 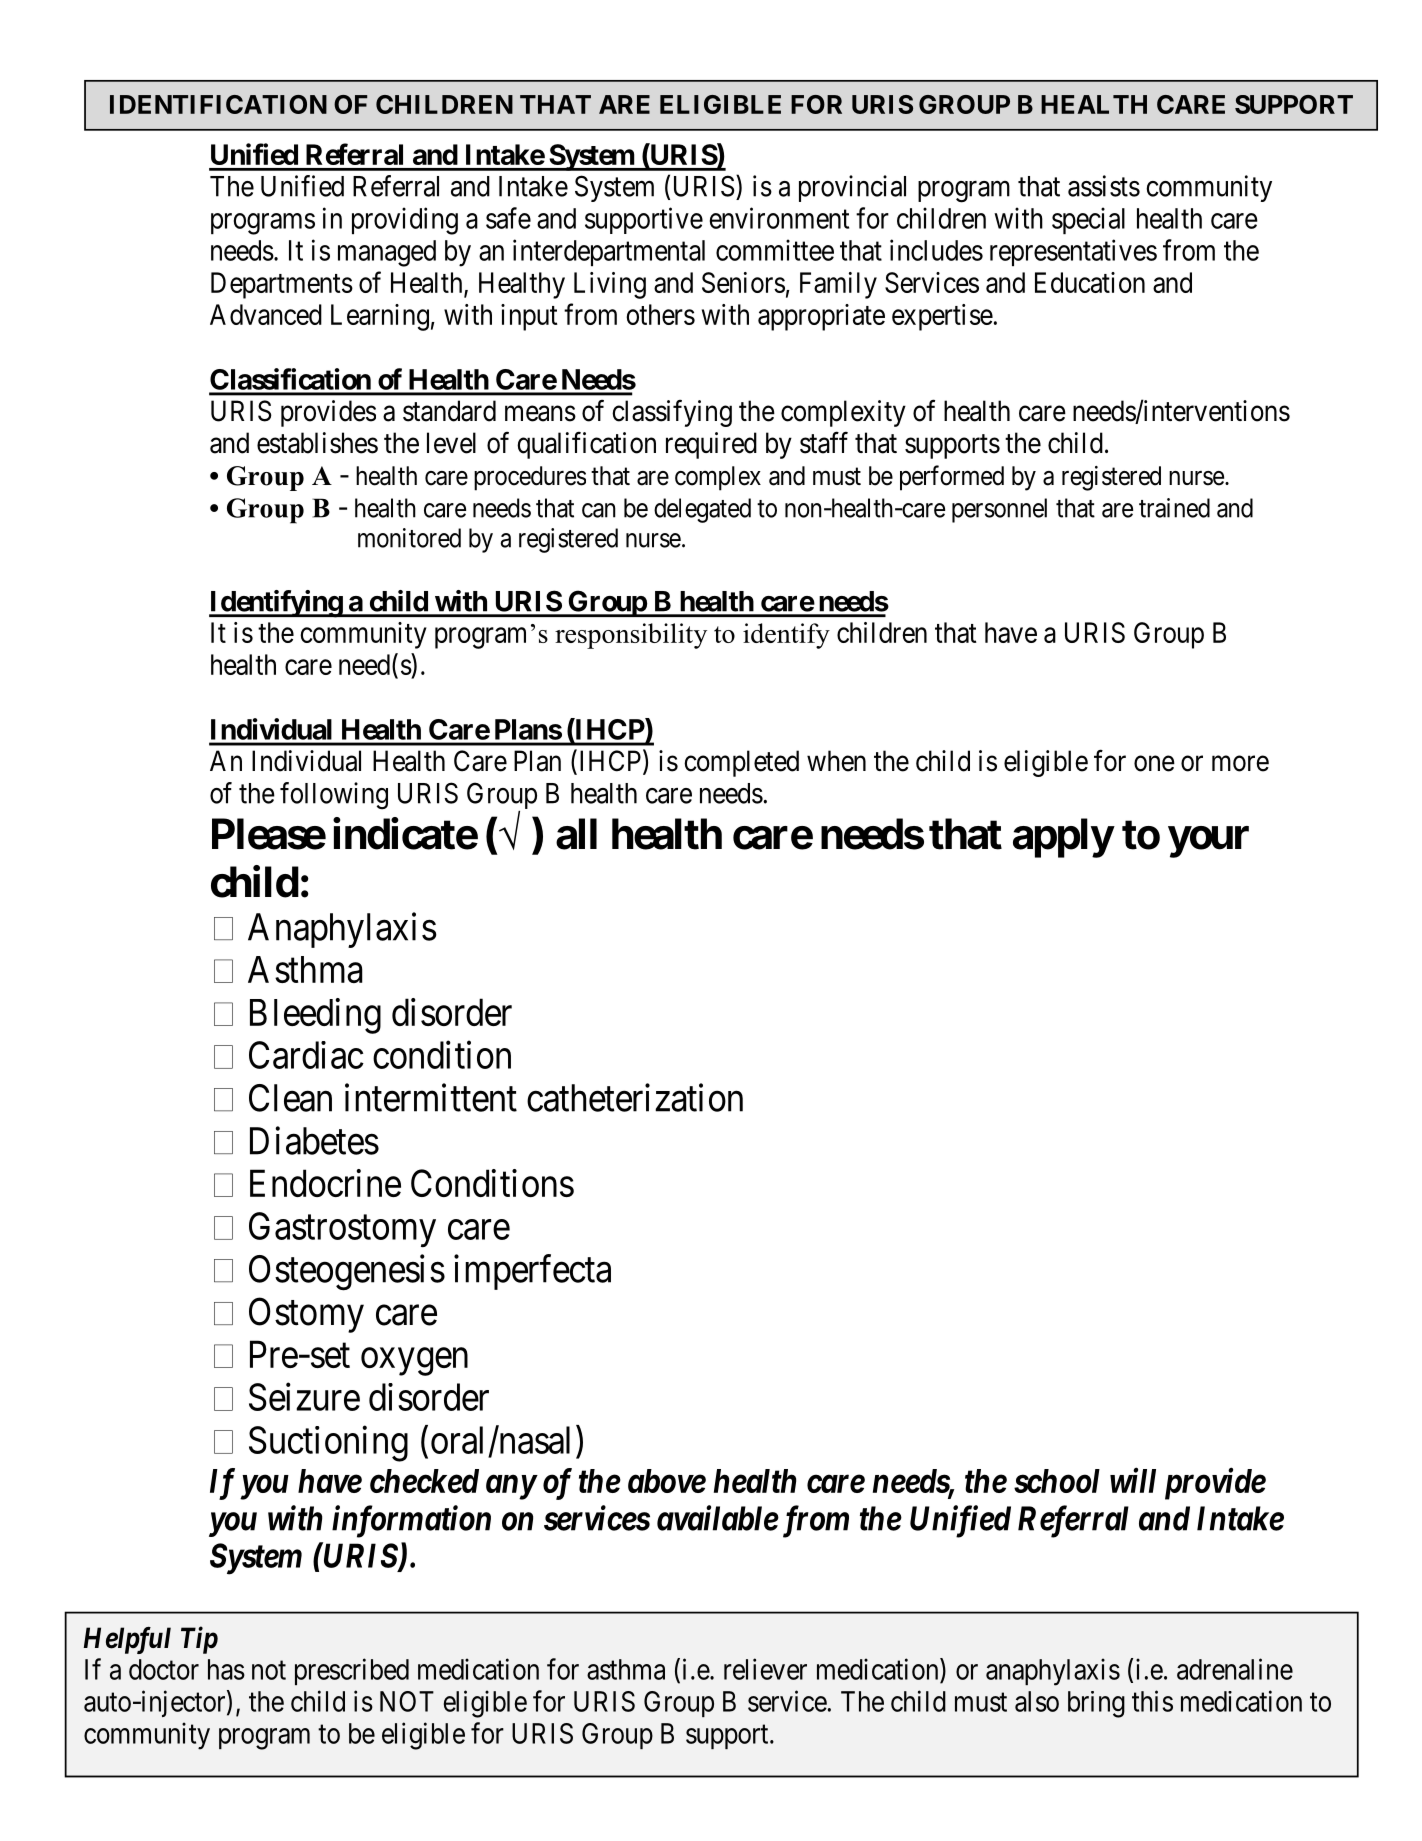 I want to click on Bleeding, so click(x=315, y=1016).
